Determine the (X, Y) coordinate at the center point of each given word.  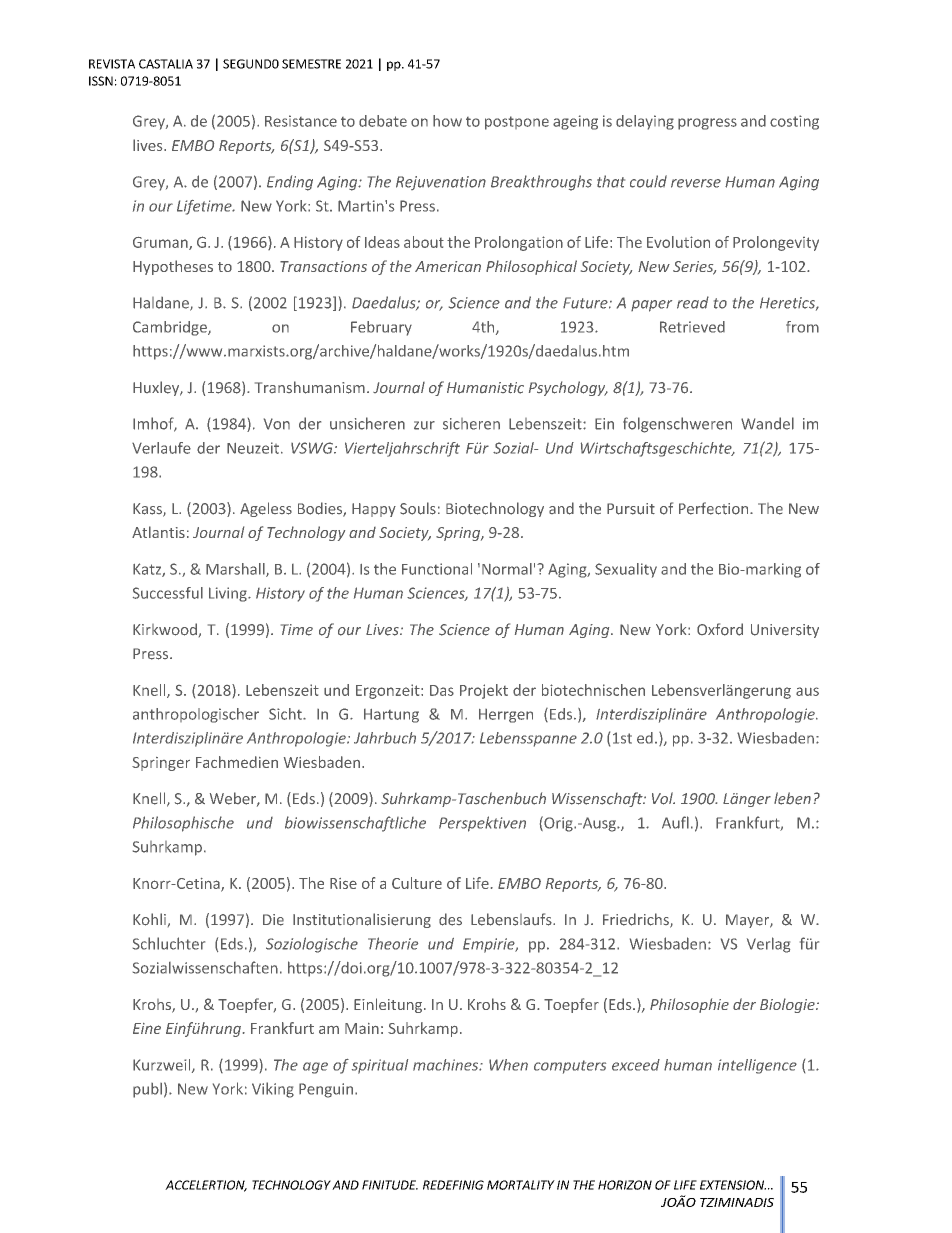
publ (147, 1090)
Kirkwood (165, 629)
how (447, 121)
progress (707, 124)
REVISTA (112, 64)
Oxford (720, 629)
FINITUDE (390, 1185)
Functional (437, 569)
